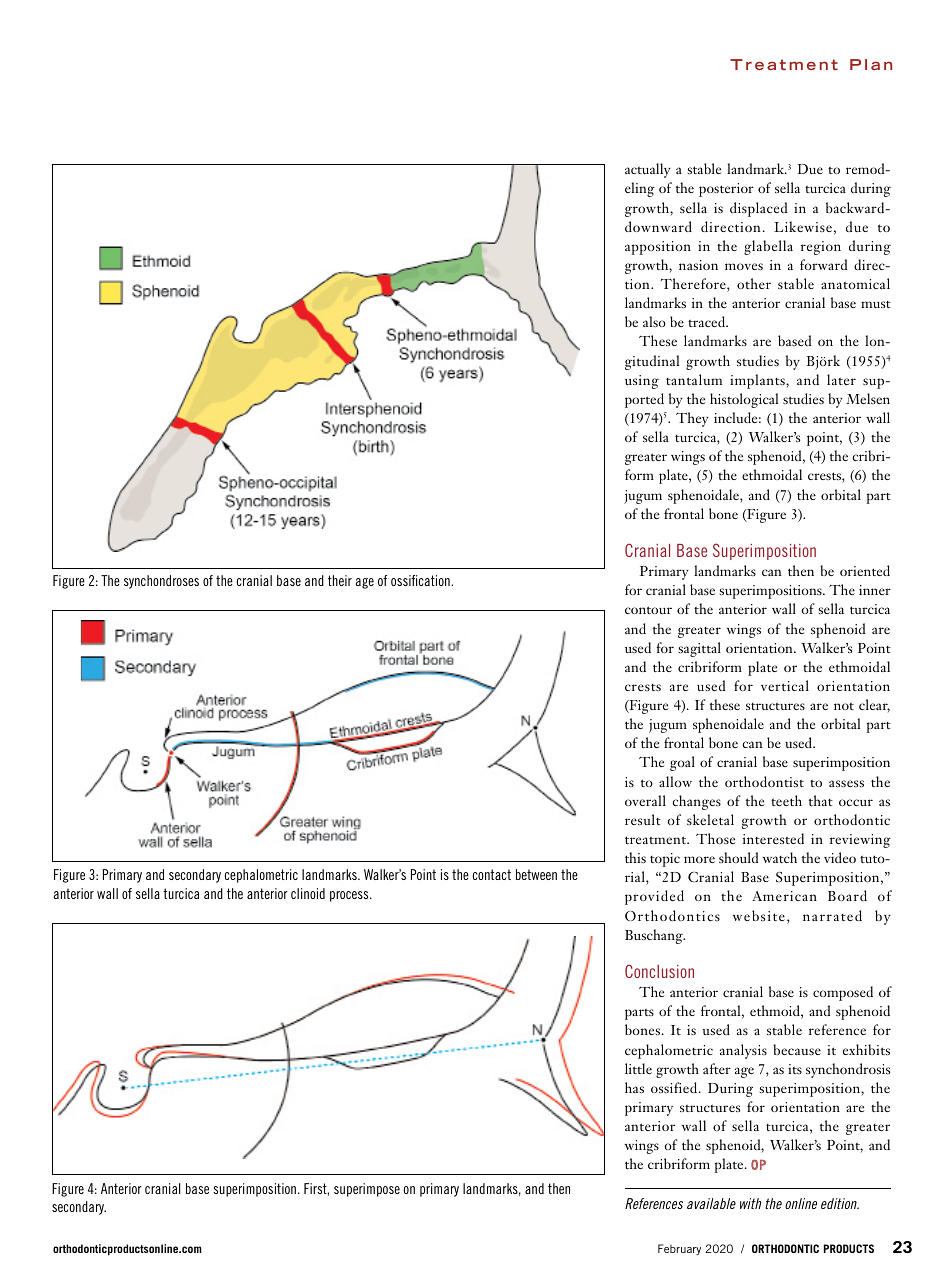  Describe the element at coordinates (350, 896) in the page. I see `process` at that location.
